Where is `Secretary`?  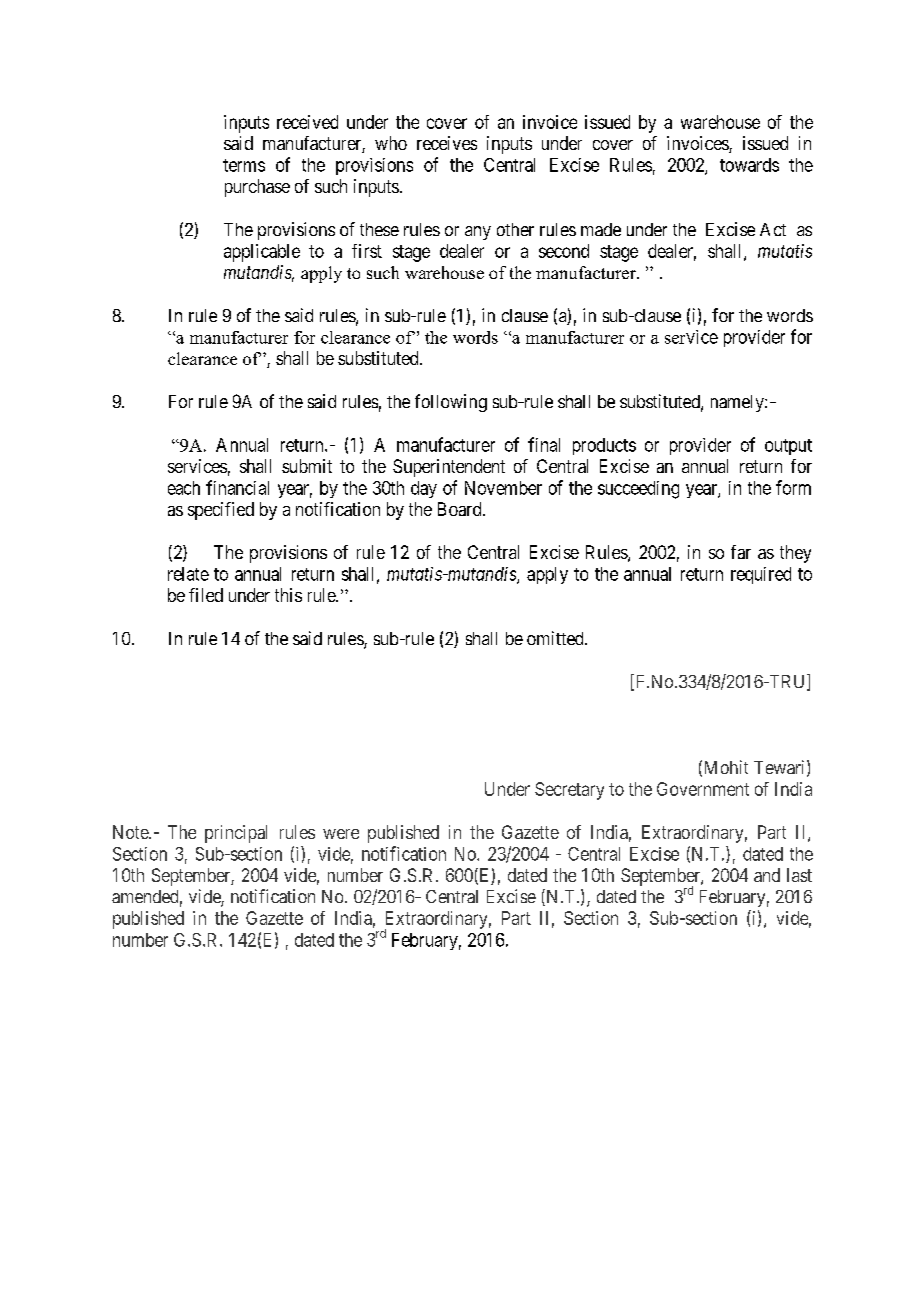 Secretary is located at coordinates (569, 791).
